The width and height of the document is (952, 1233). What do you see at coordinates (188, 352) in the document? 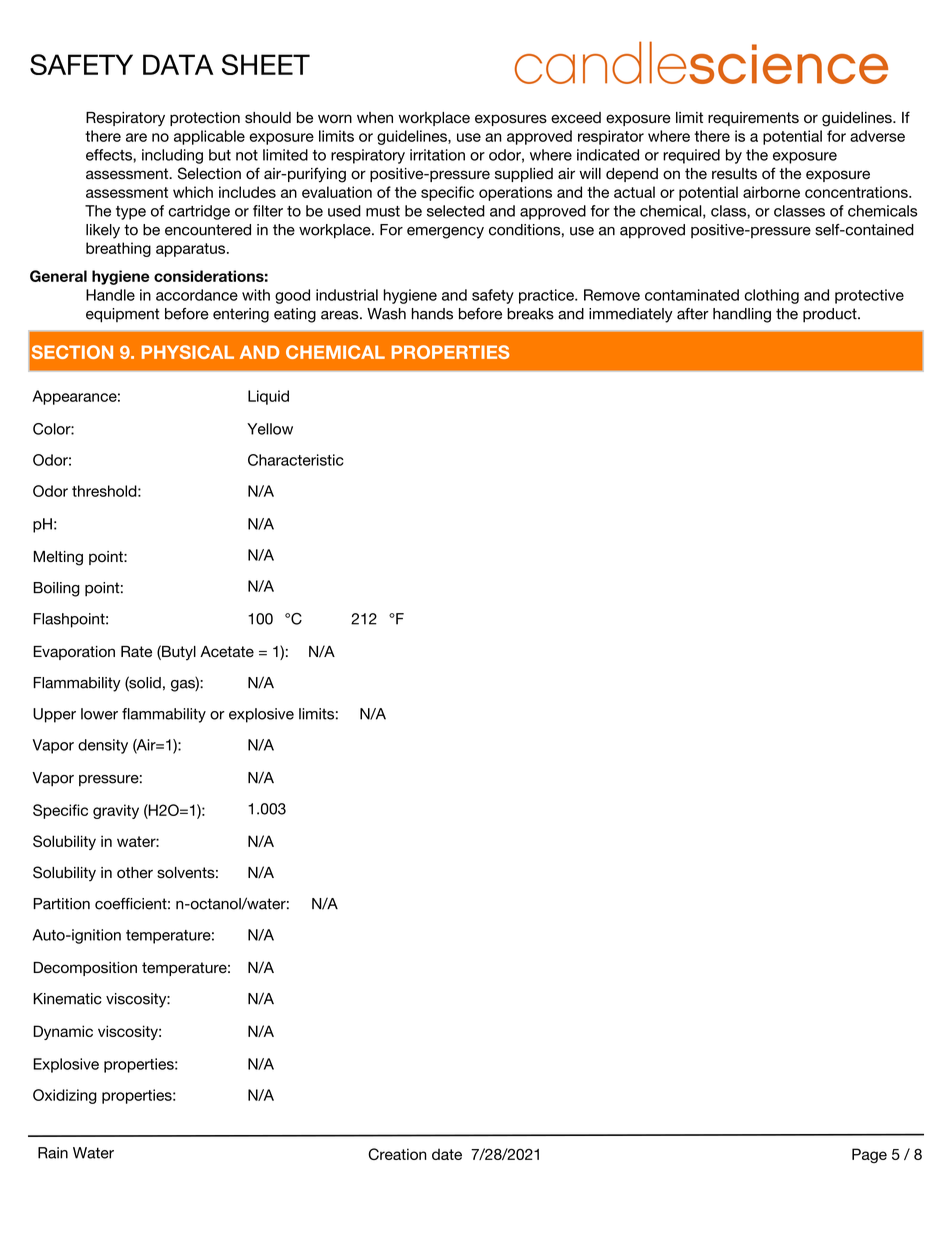
I see `PHYSICAL` at bounding box center [188, 352].
